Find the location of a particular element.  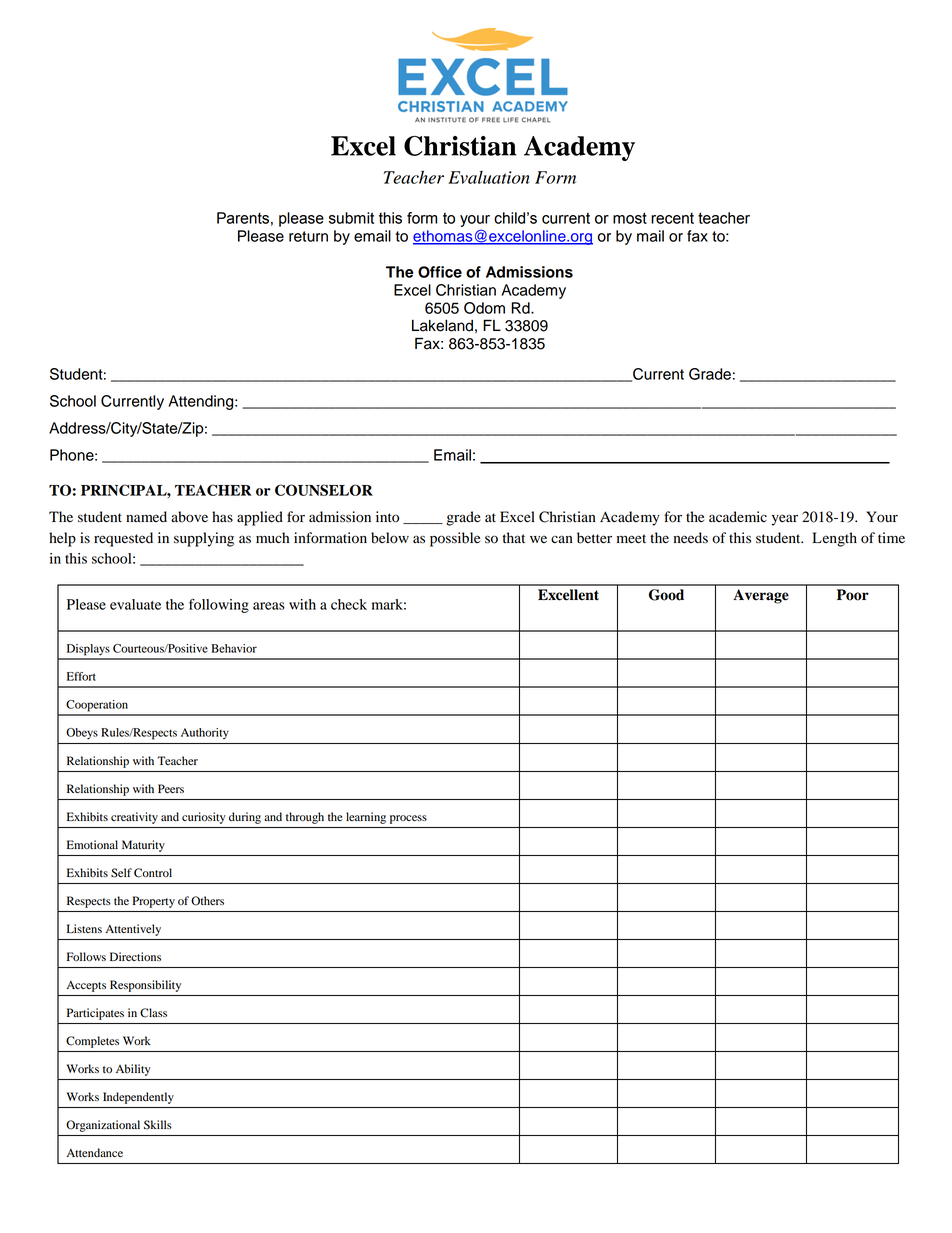

Poor is located at coordinates (853, 595).
